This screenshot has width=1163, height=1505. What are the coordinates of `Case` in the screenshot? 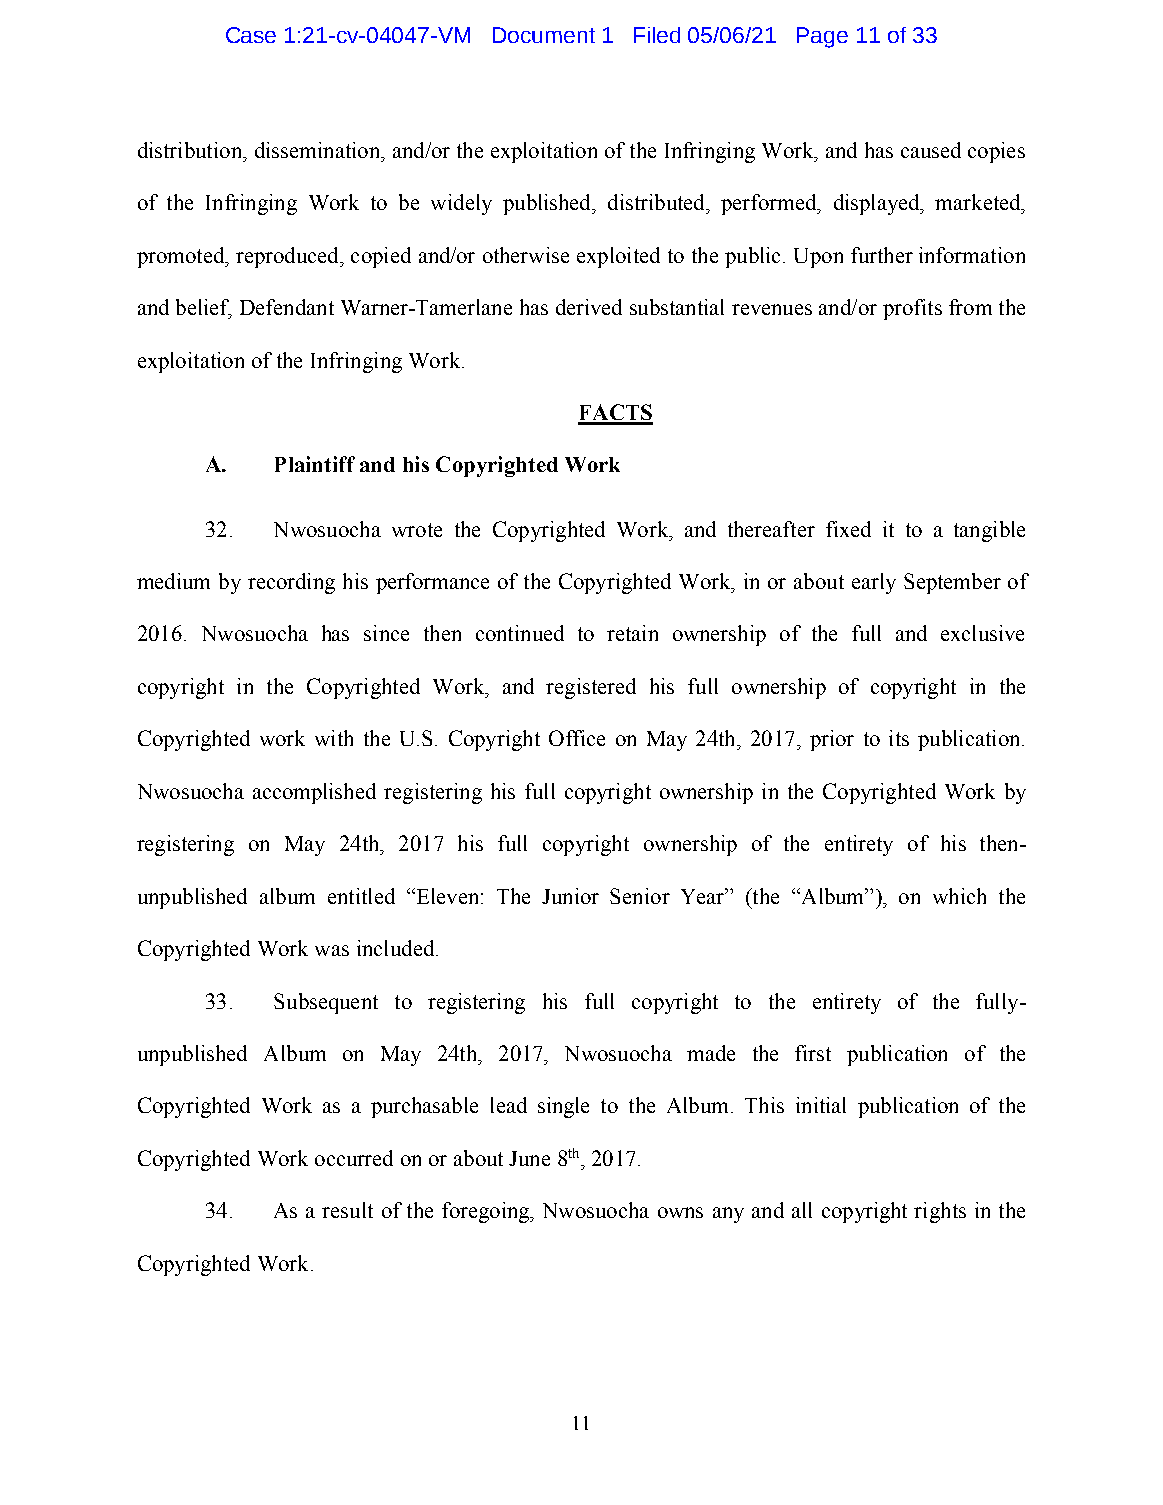 It's located at (251, 35).
